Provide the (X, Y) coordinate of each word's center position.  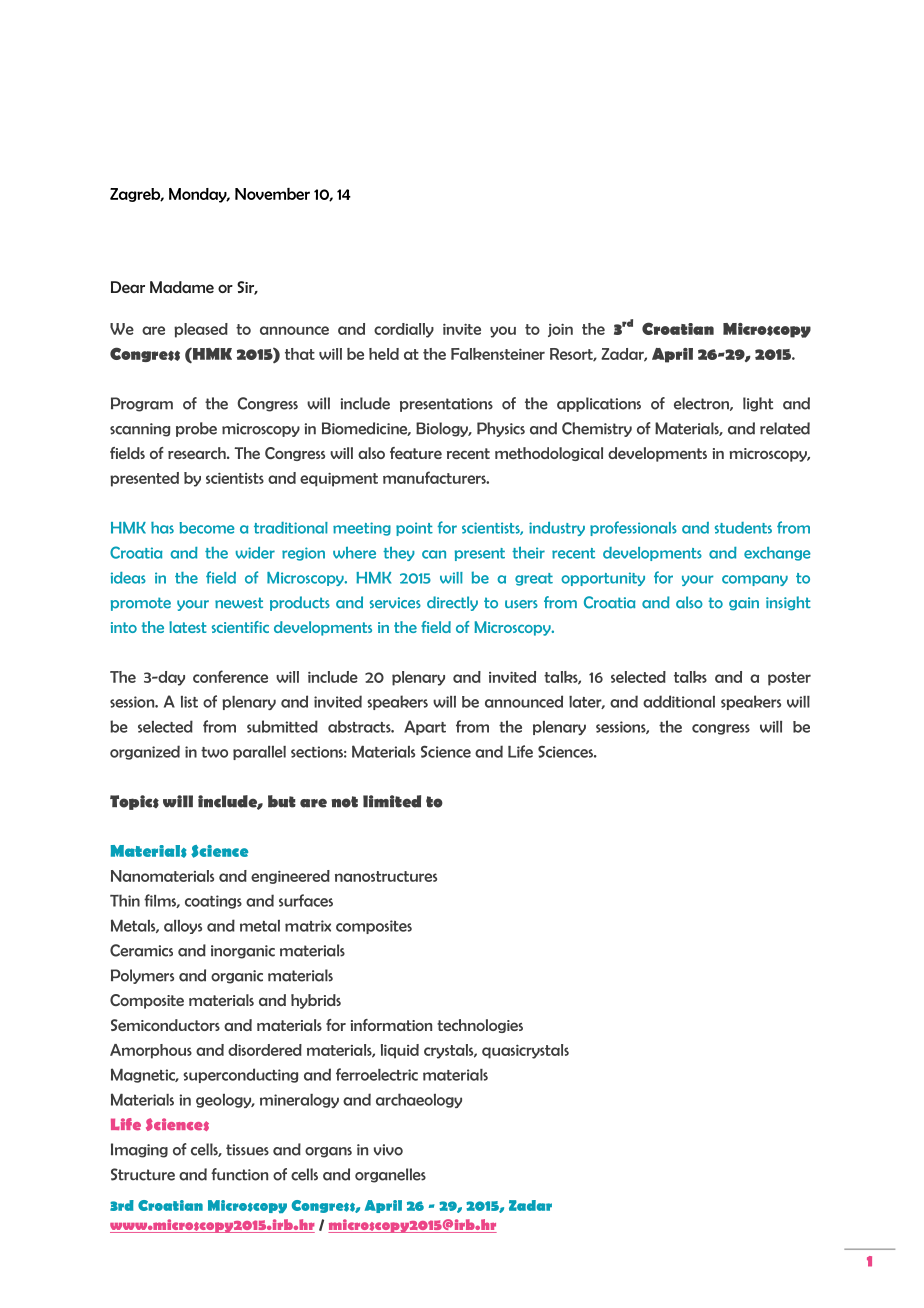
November (272, 194)
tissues (247, 1150)
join (560, 330)
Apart (425, 727)
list (189, 702)
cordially (404, 330)
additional (679, 701)
